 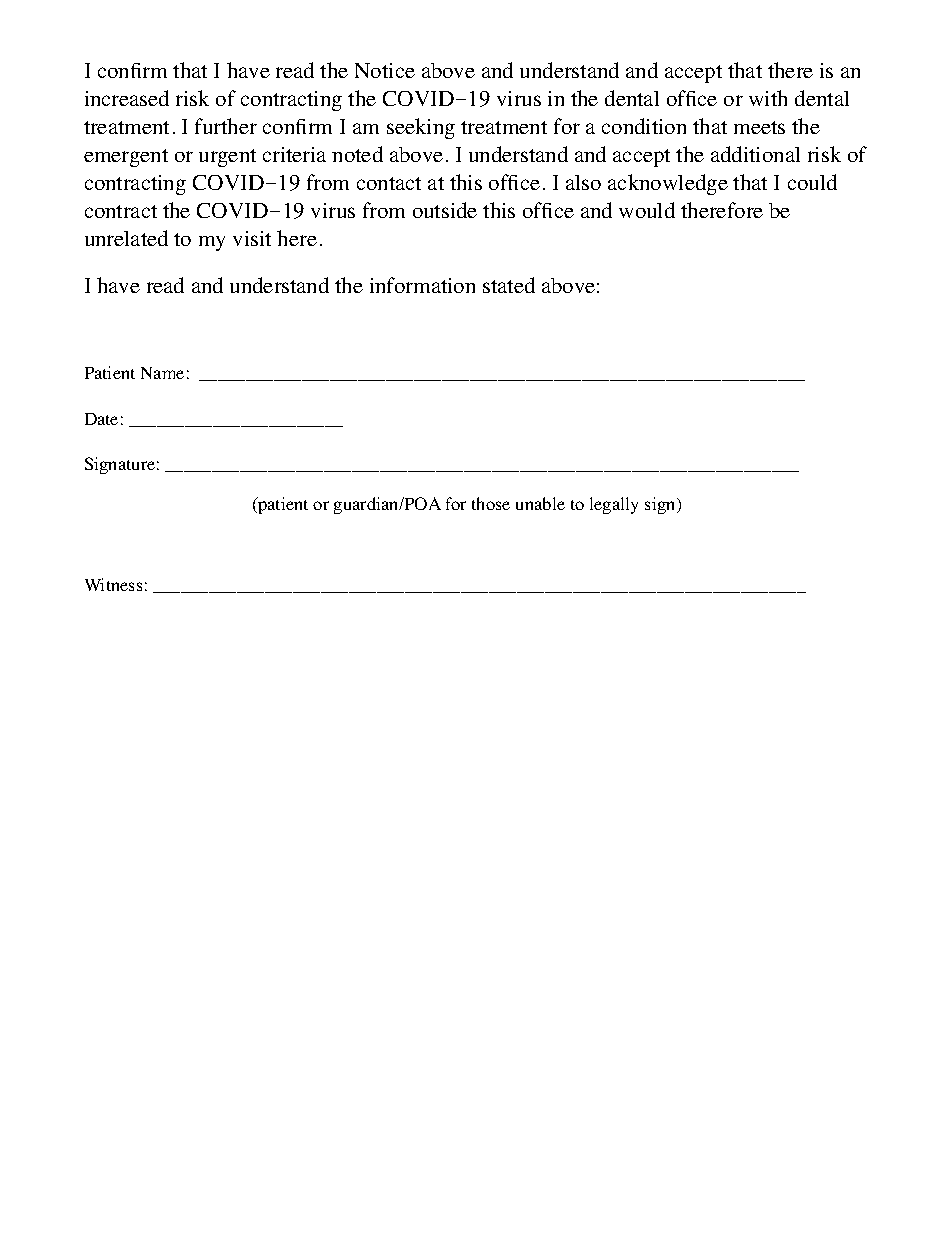 I want to click on those, so click(x=491, y=503).
